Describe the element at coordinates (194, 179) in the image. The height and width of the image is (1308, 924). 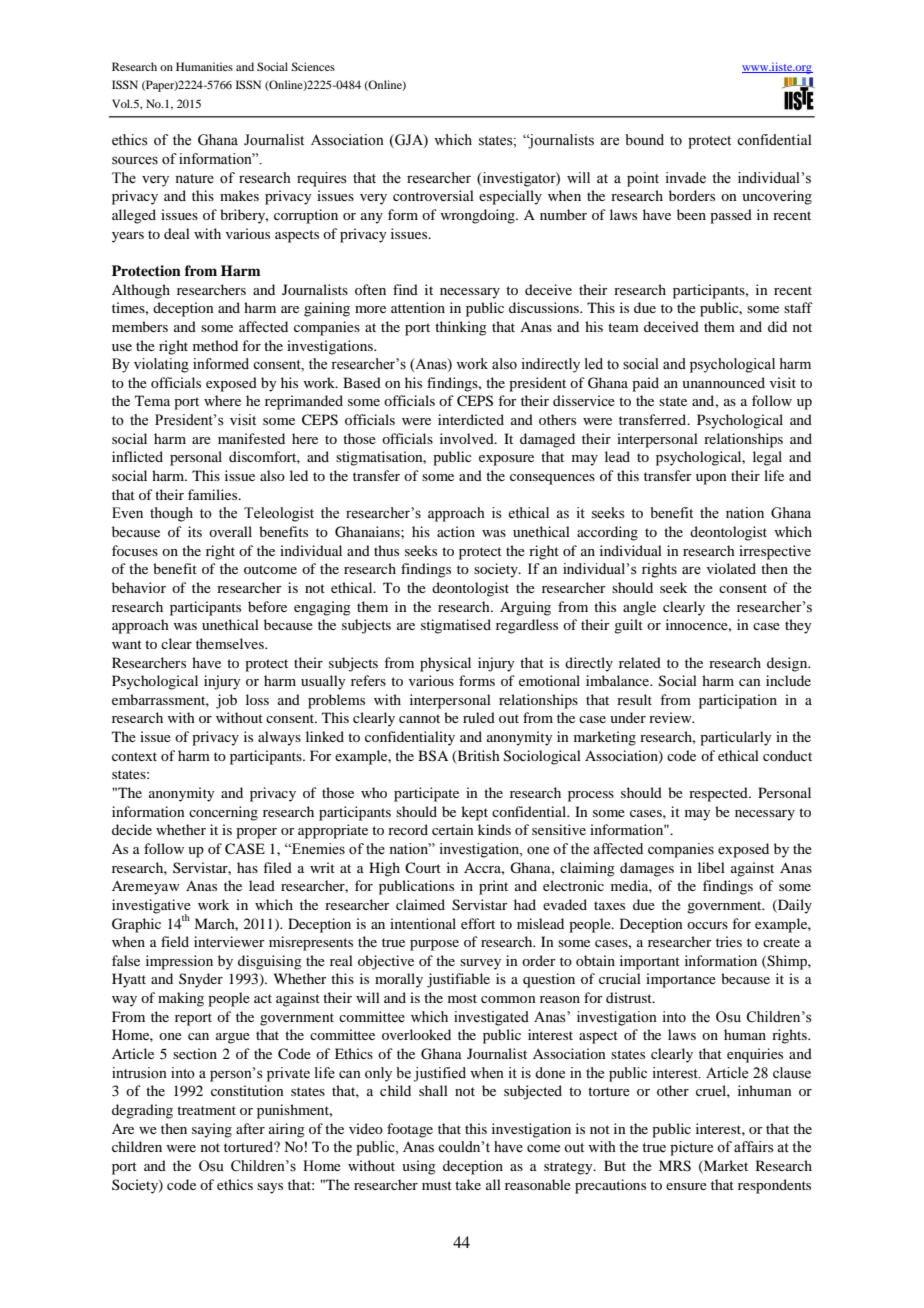
I see `nature` at that location.
